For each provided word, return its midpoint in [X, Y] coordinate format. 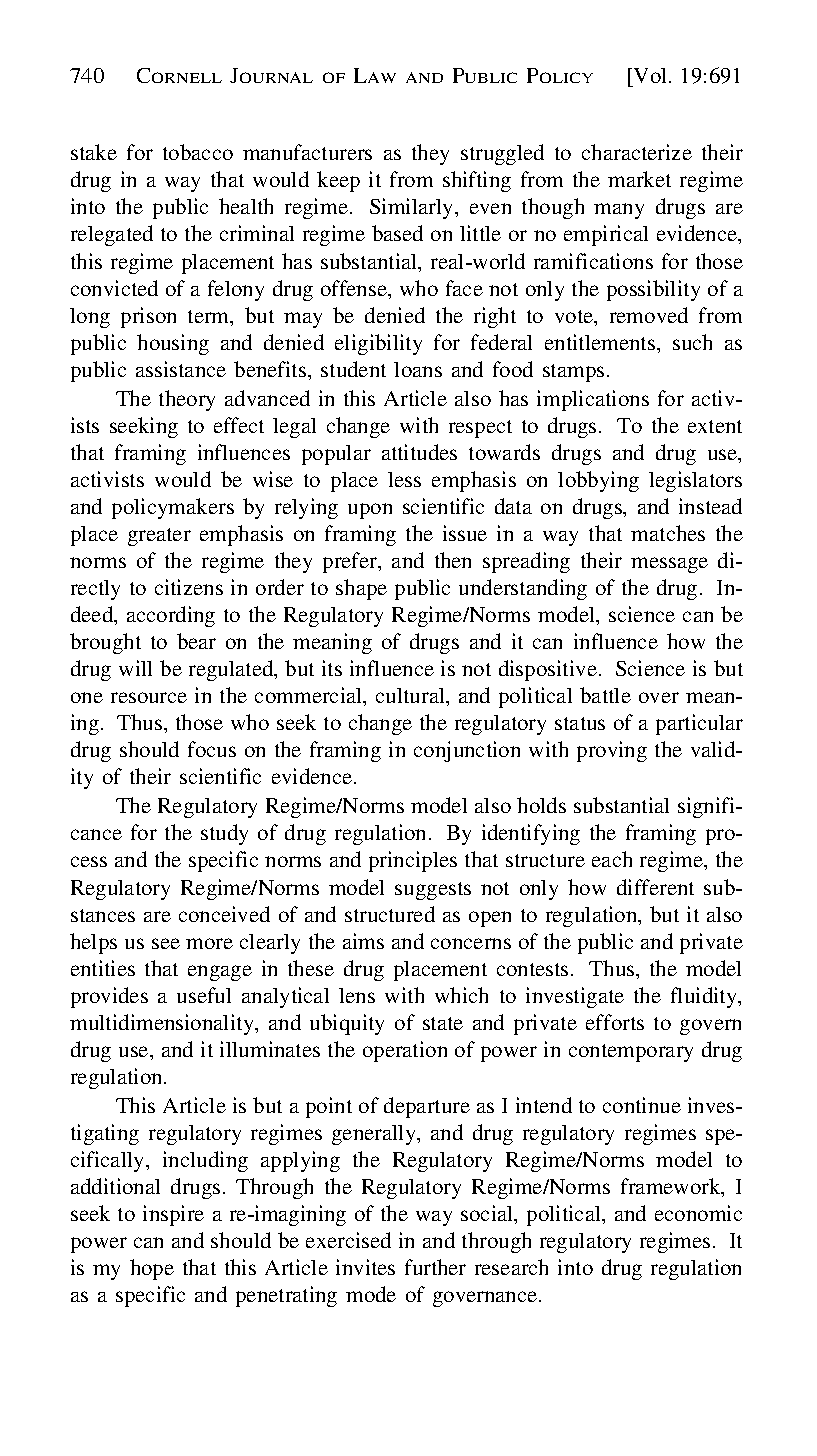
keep [338, 181]
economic [698, 1213]
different [655, 887]
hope [152, 1269]
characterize [637, 152]
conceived [224, 914]
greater [159, 537]
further [435, 1267]
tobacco [198, 152]
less [404, 479]
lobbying [598, 481]
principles [413, 861]
